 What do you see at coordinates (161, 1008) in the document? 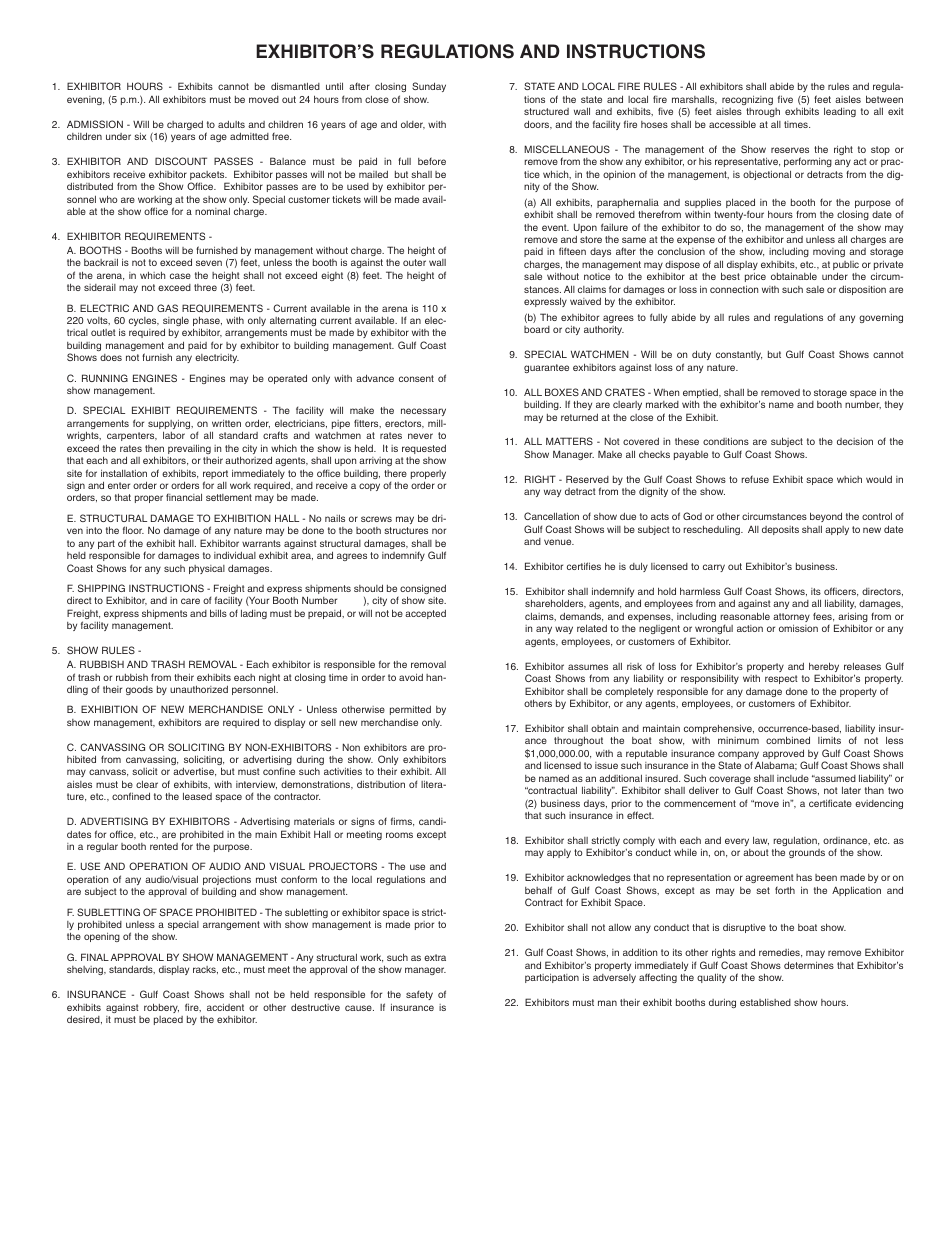
I see `robbery` at bounding box center [161, 1008].
